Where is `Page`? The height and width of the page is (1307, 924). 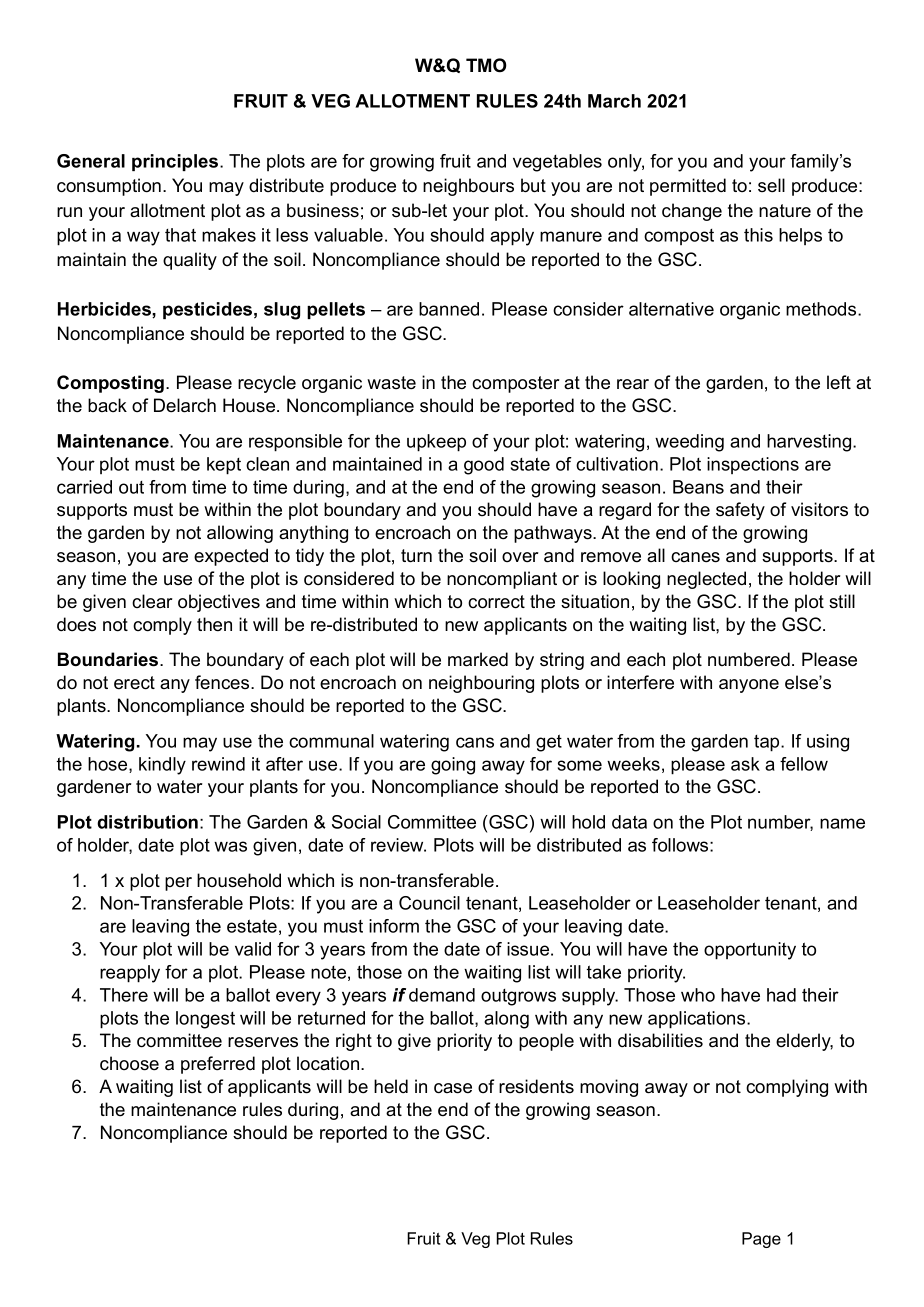
Page is located at coordinates (761, 1240).
